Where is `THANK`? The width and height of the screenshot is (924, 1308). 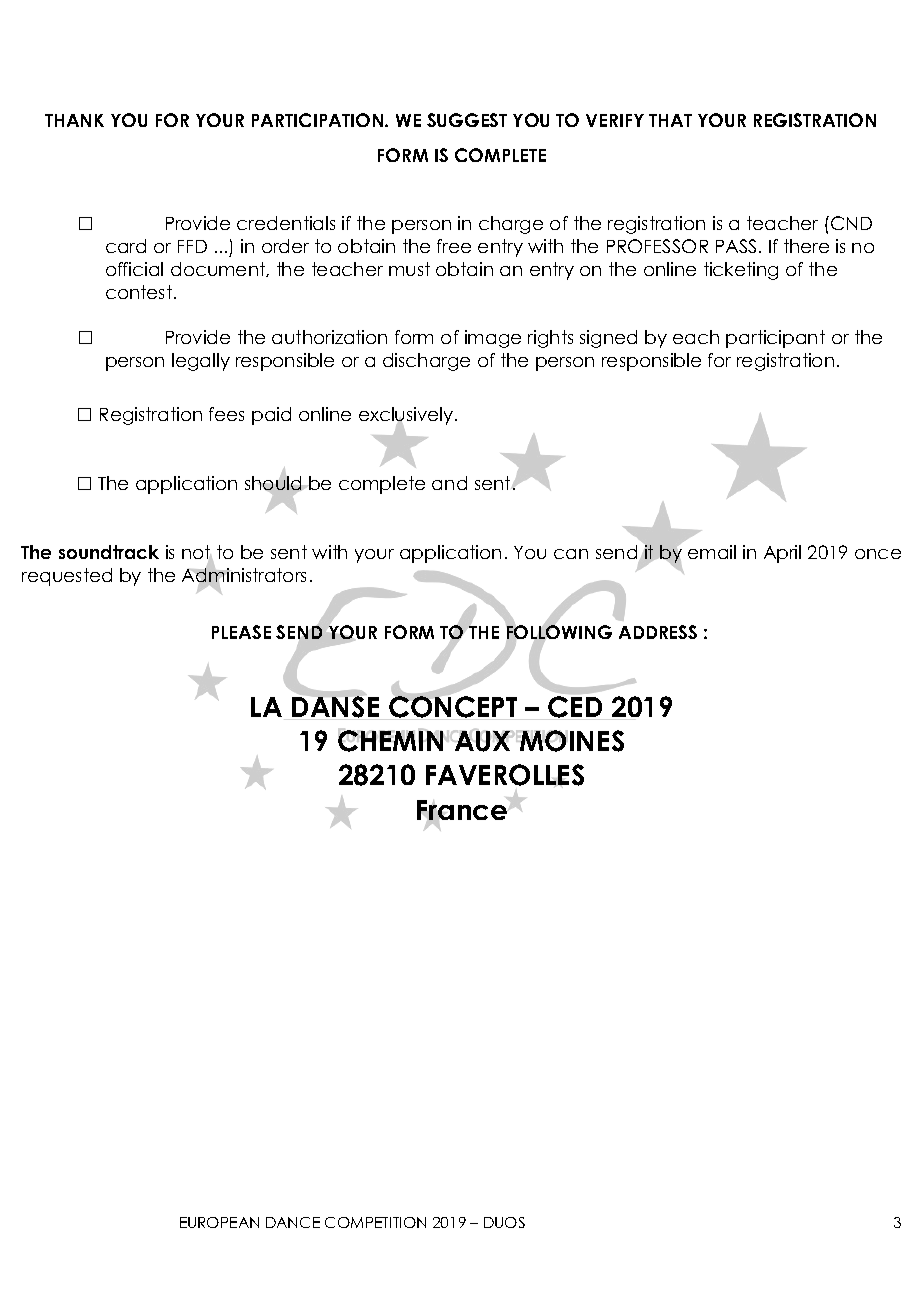 THANK is located at coordinates (74, 120).
